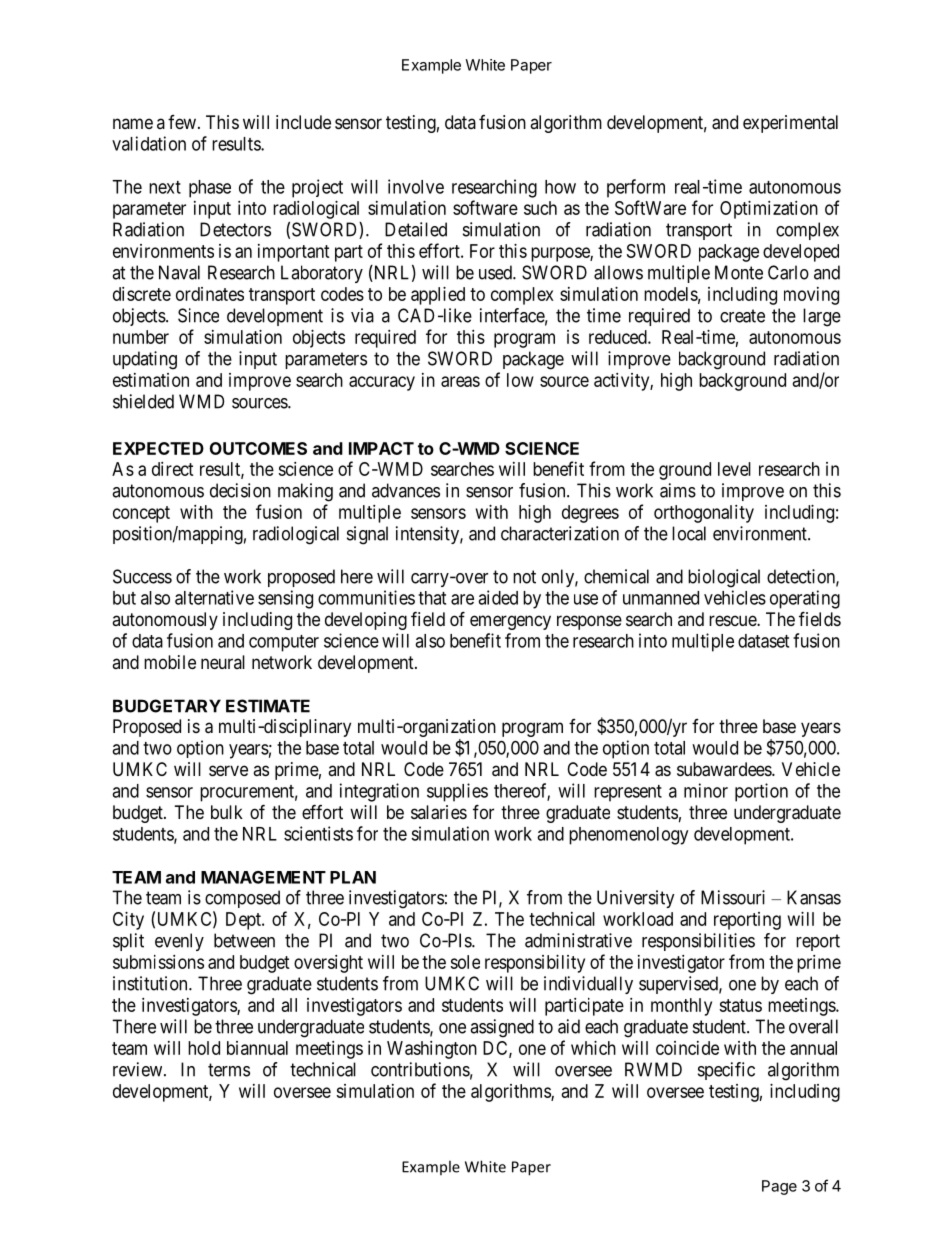  What do you see at coordinates (733, 620) in the screenshot?
I see `rescue` at bounding box center [733, 620].
